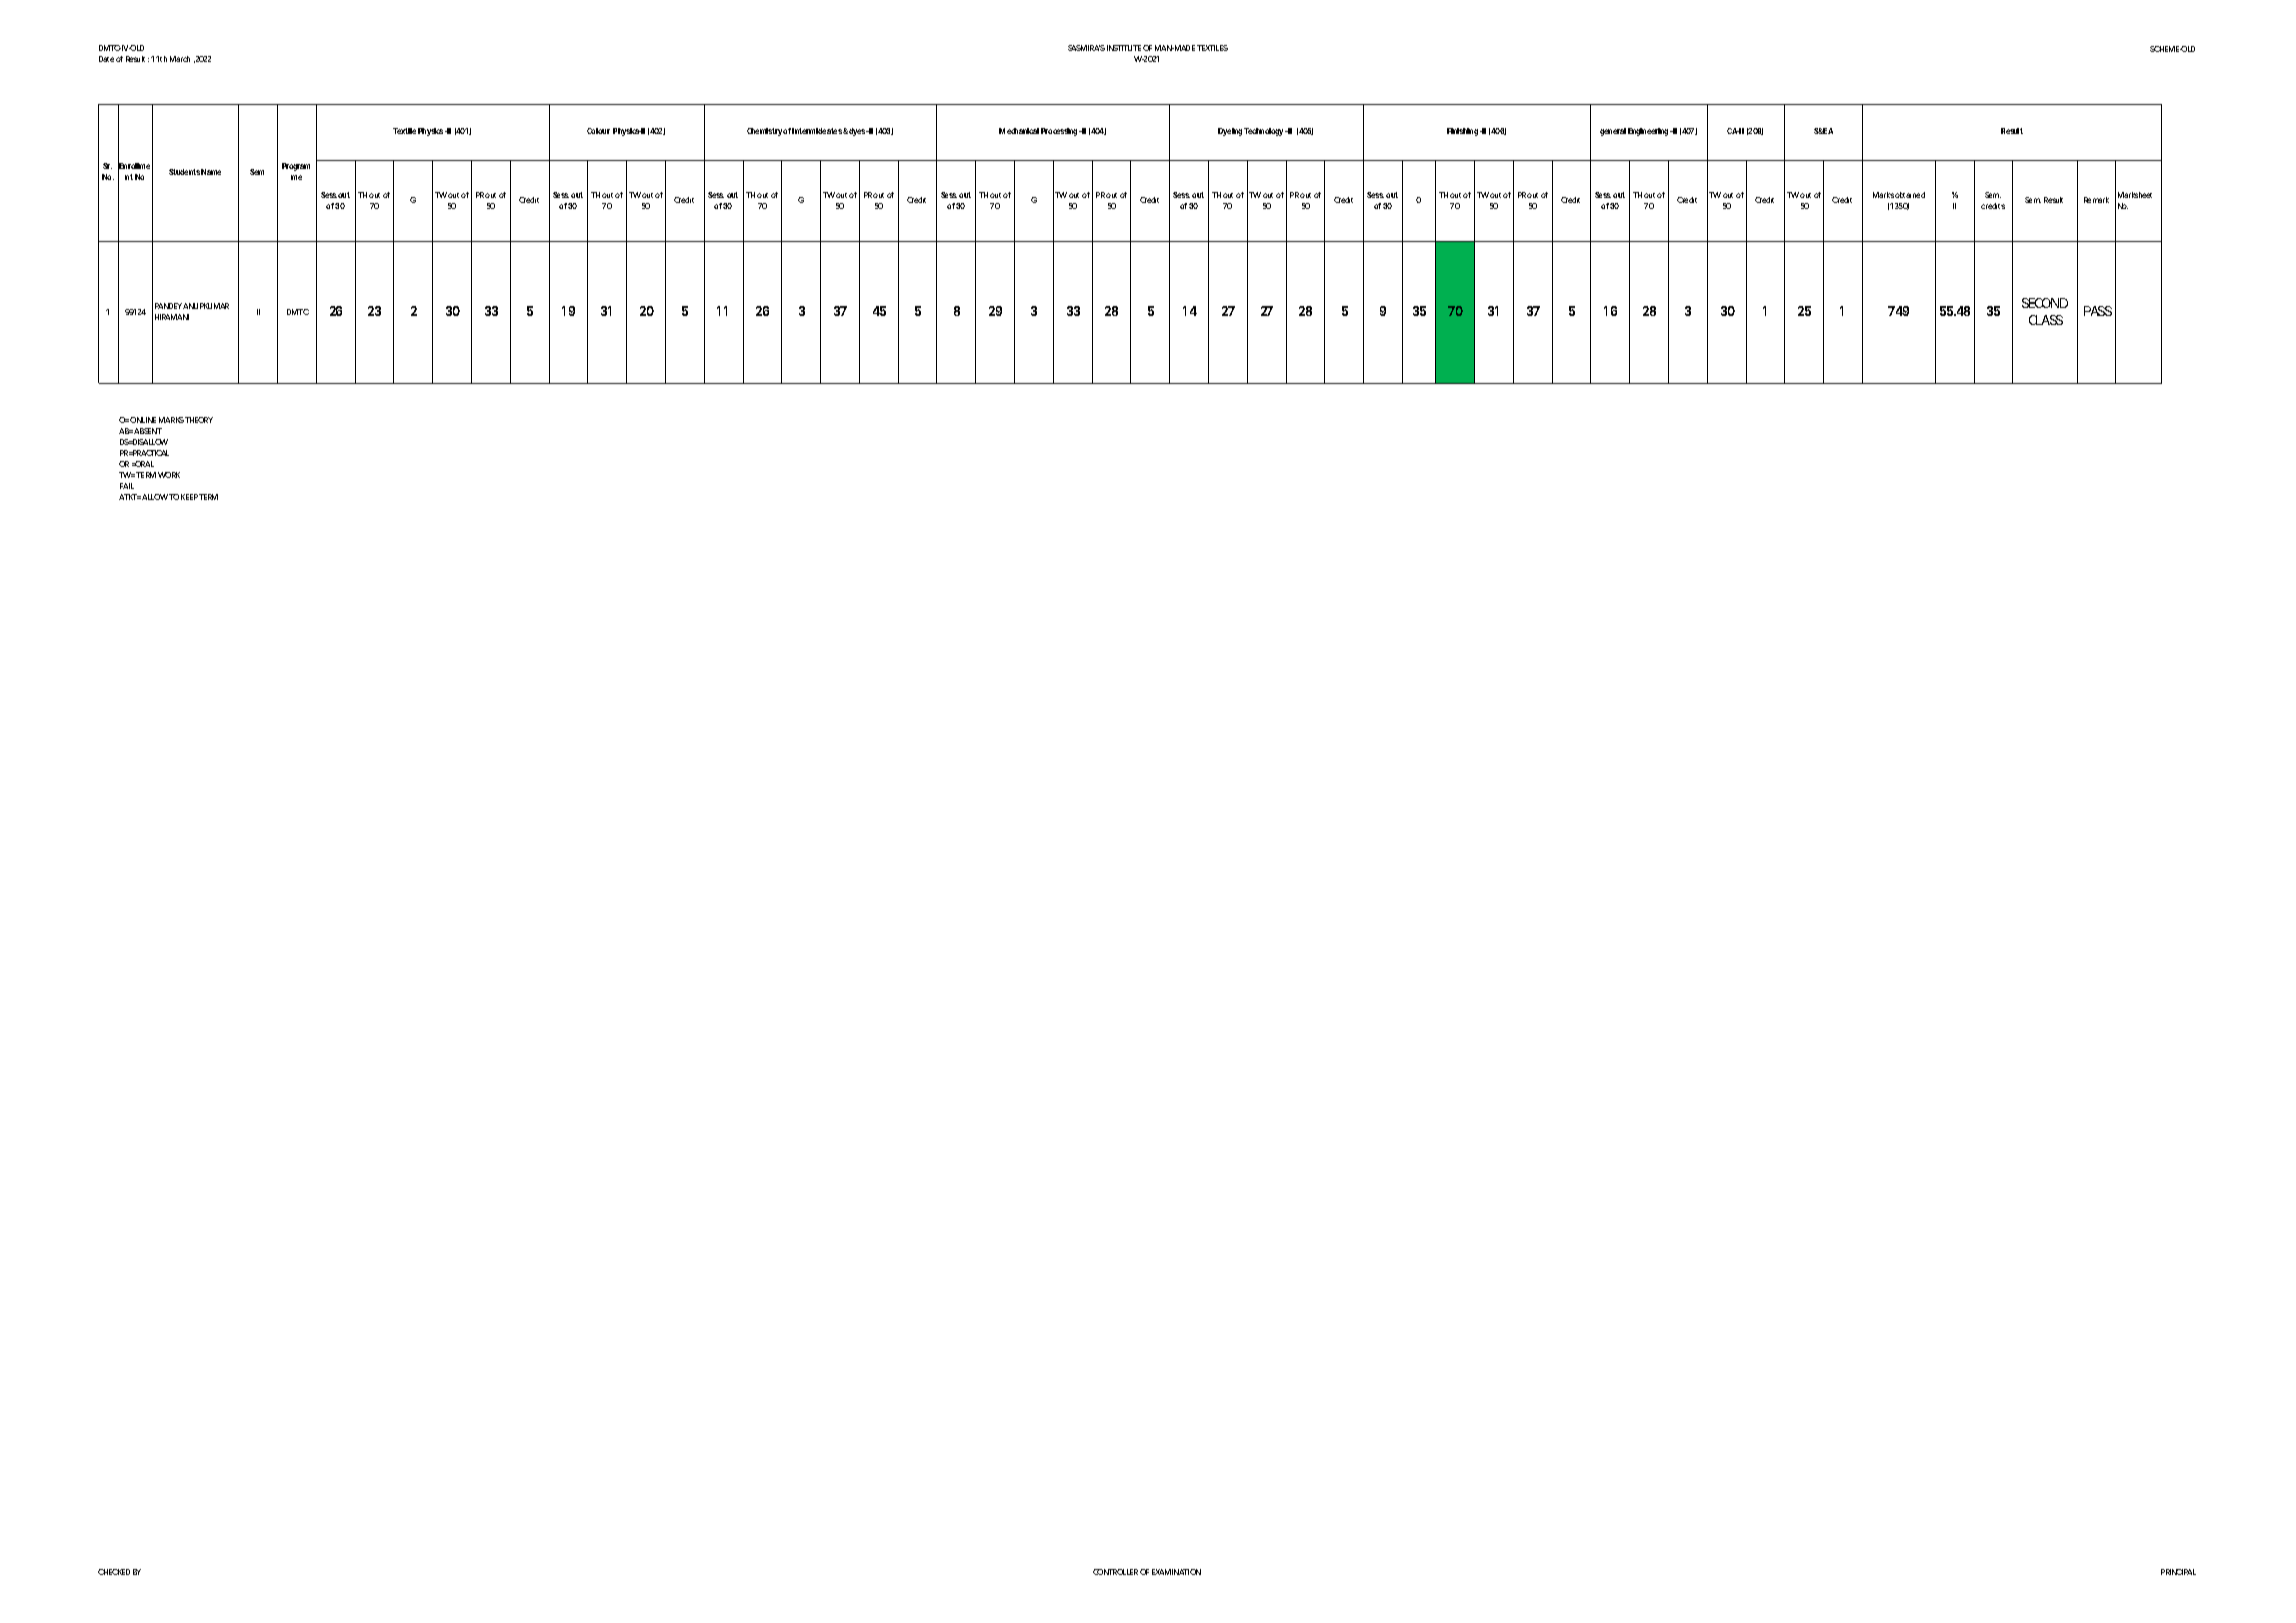 Image resolution: width=2296 pixels, height=1623 pixels. What do you see at coordinates (114, 1572) in the screenshot?
I see `CHECKED` at bounding box center [114, 1572].
